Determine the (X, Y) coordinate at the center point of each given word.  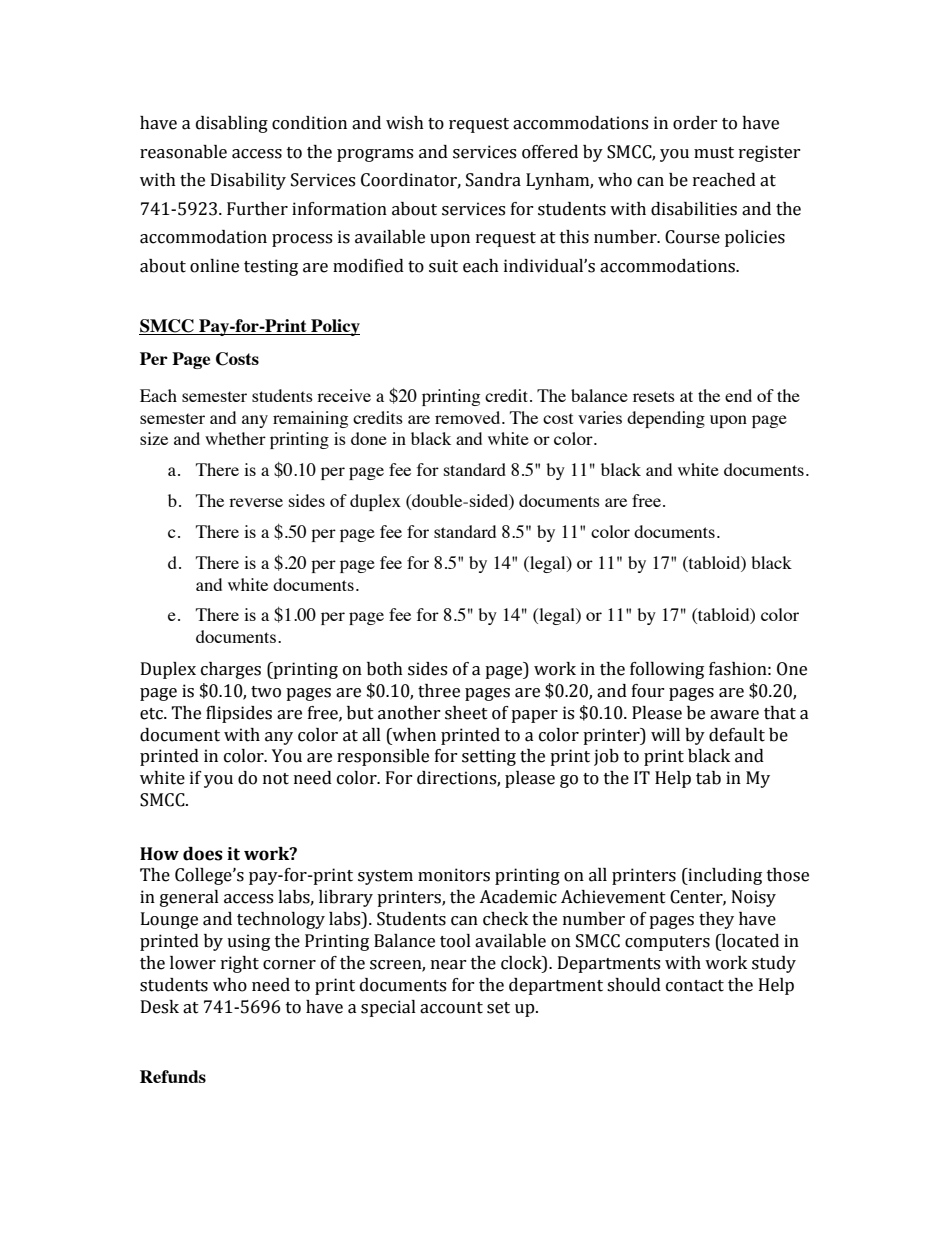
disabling (232, 124)
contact (695, 986)
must (714, 153)
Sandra (493, 180)
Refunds (173, 1076)
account (451, 1008)
